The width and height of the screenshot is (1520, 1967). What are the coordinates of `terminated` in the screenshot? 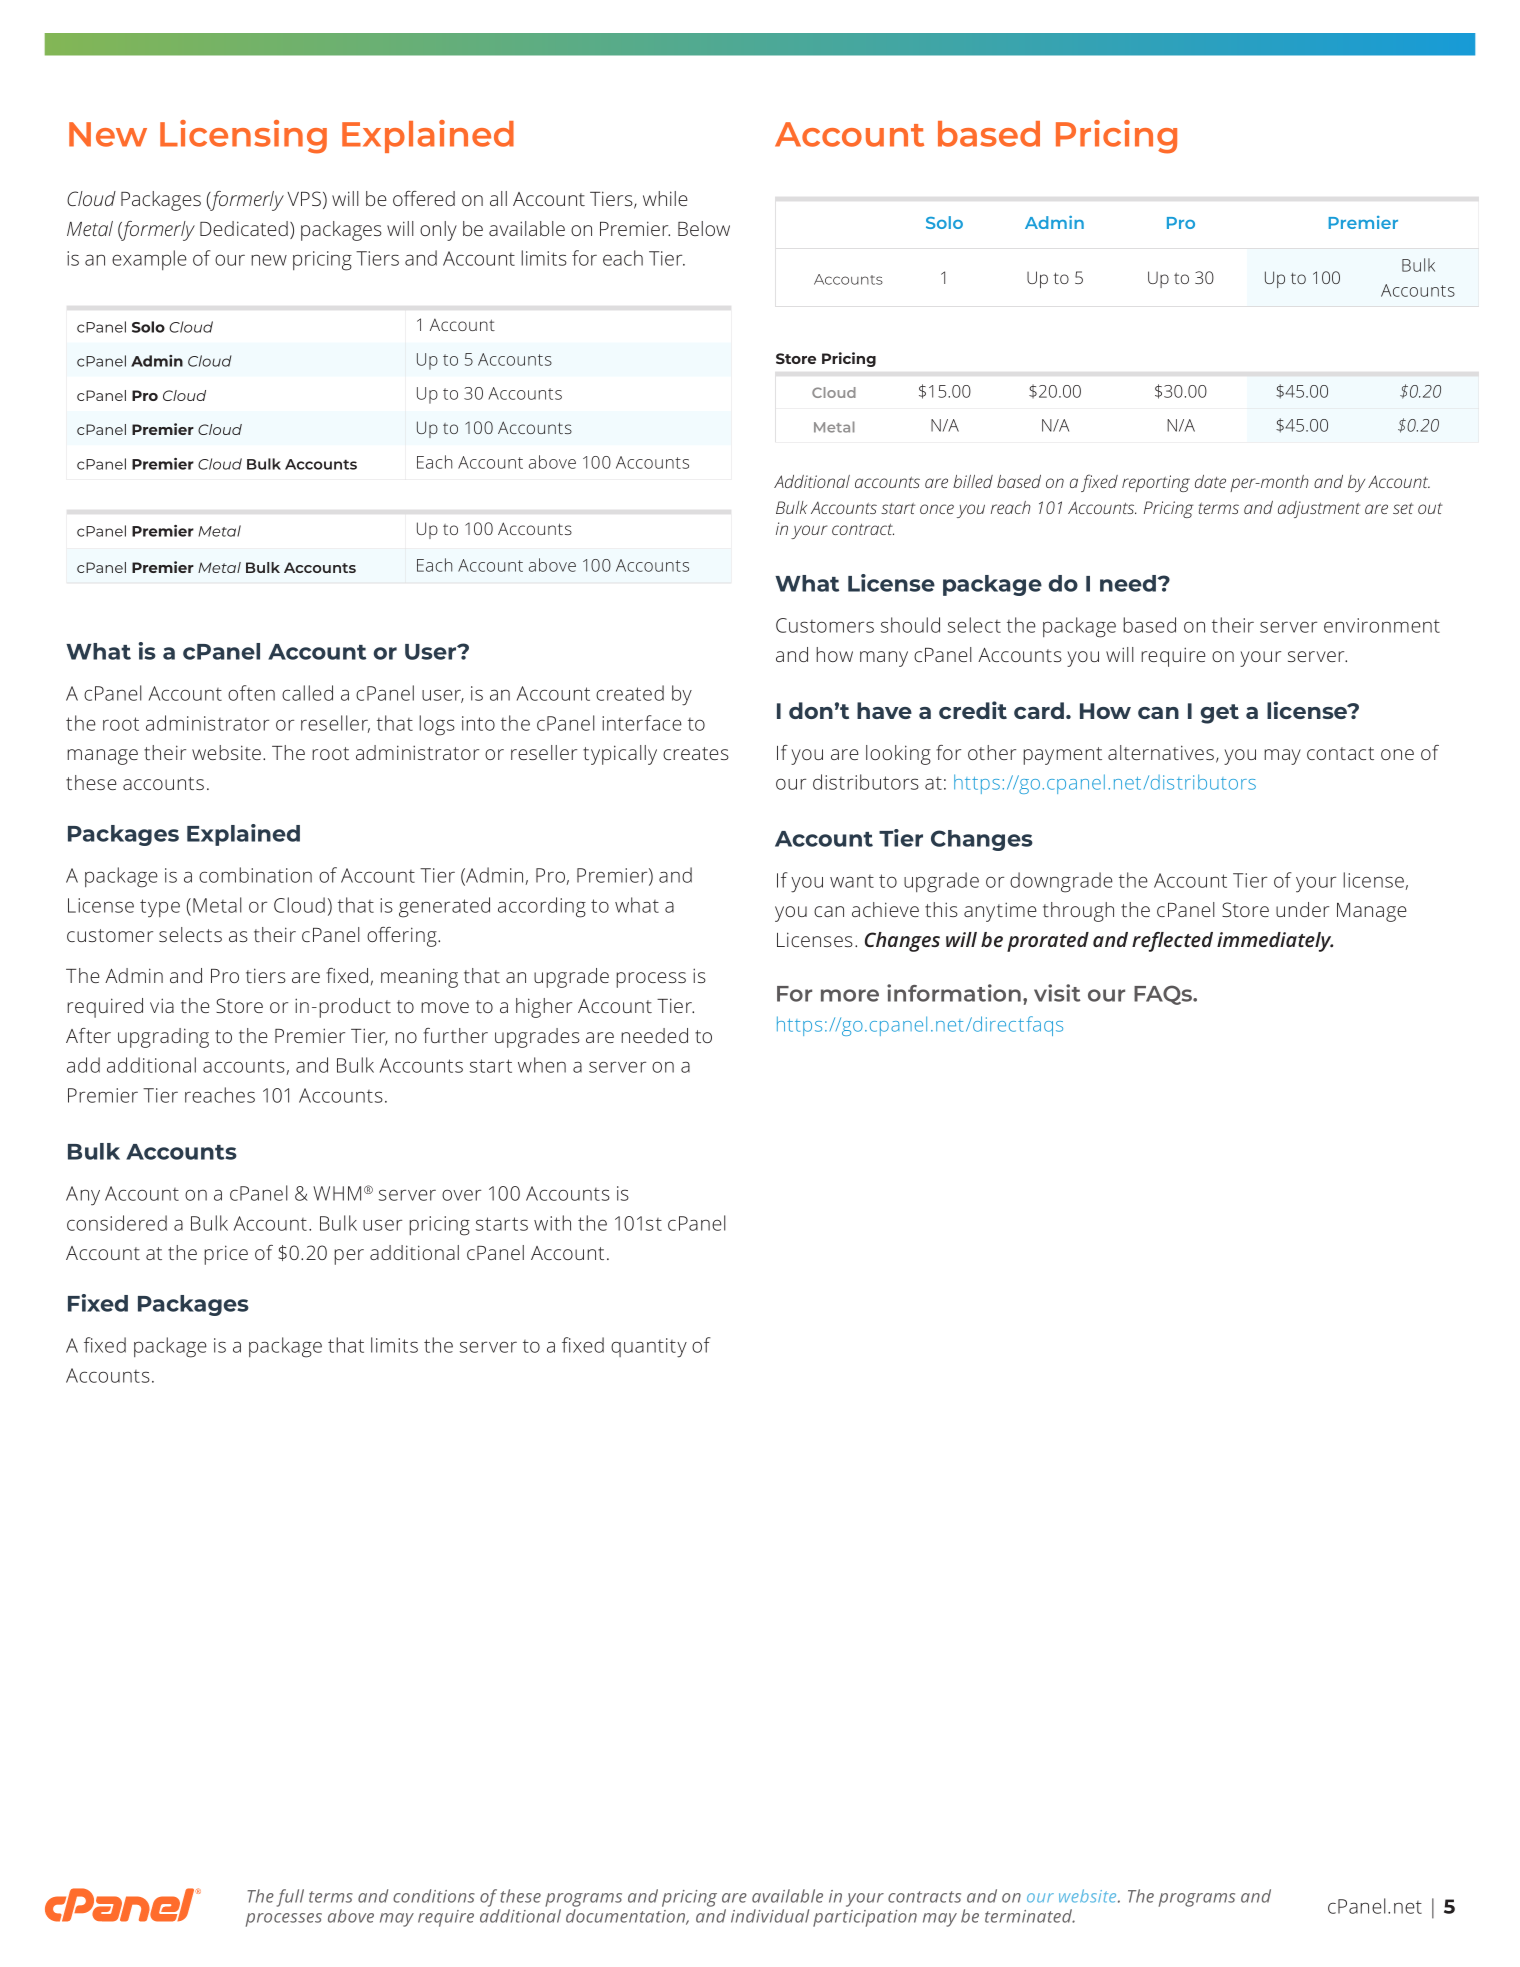 It's located at (1030, 1916).
